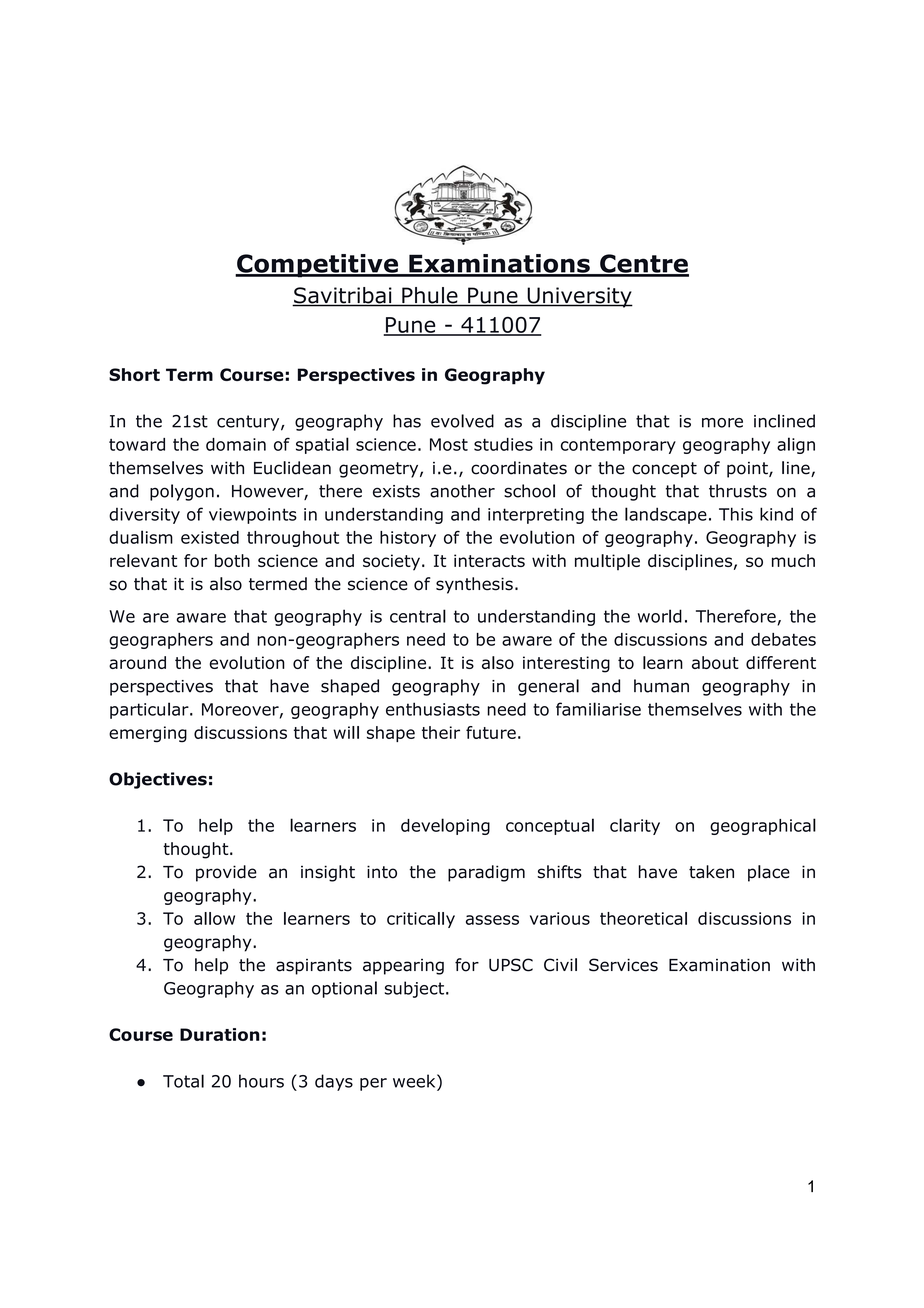  I want to click on around, so click(137, 662).
